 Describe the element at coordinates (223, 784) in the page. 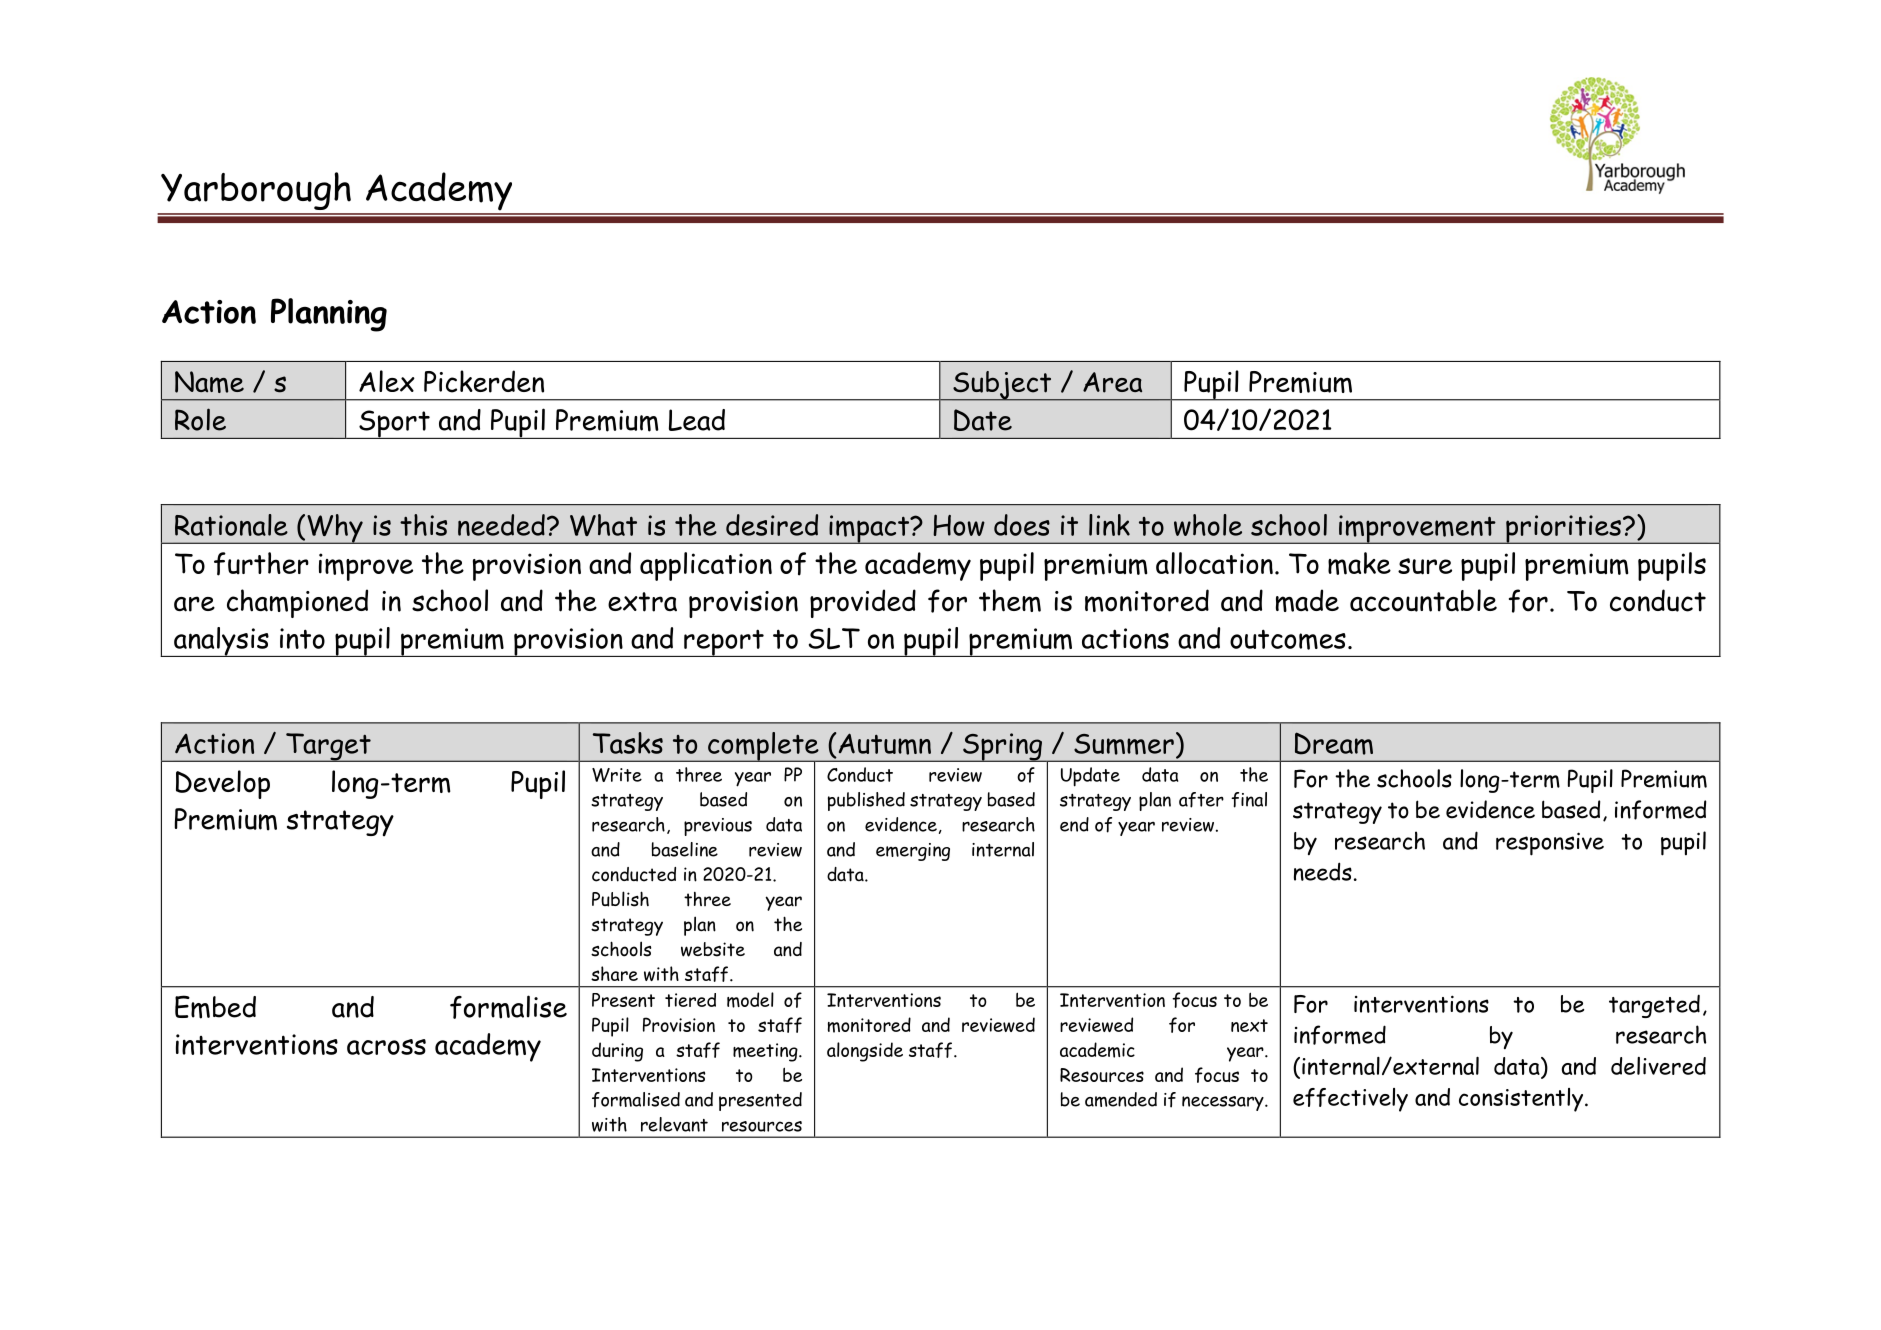

I see `Develop` at that location.
